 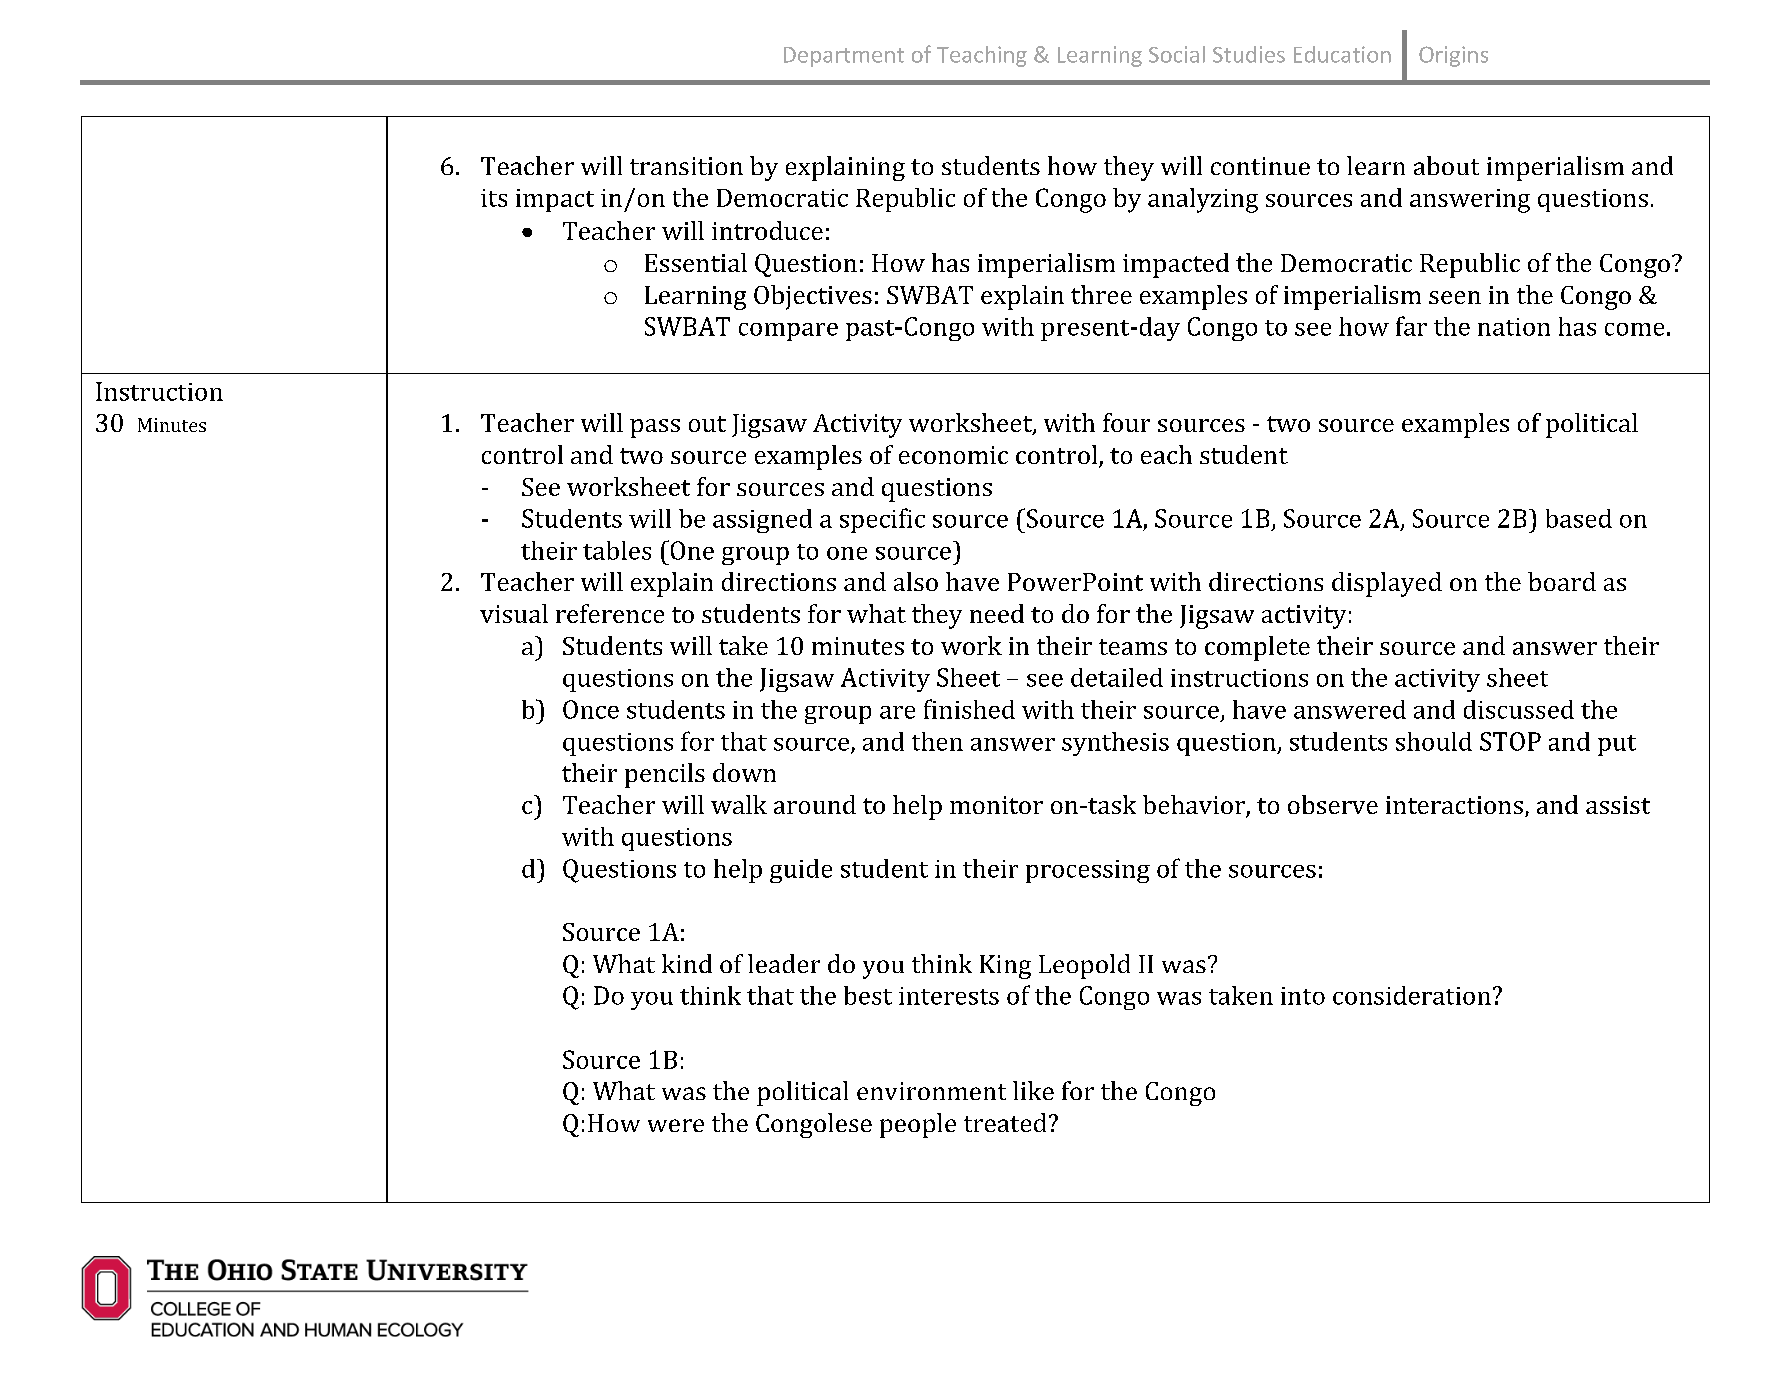 I want to click on Social, so click(x=1177, y=54).
